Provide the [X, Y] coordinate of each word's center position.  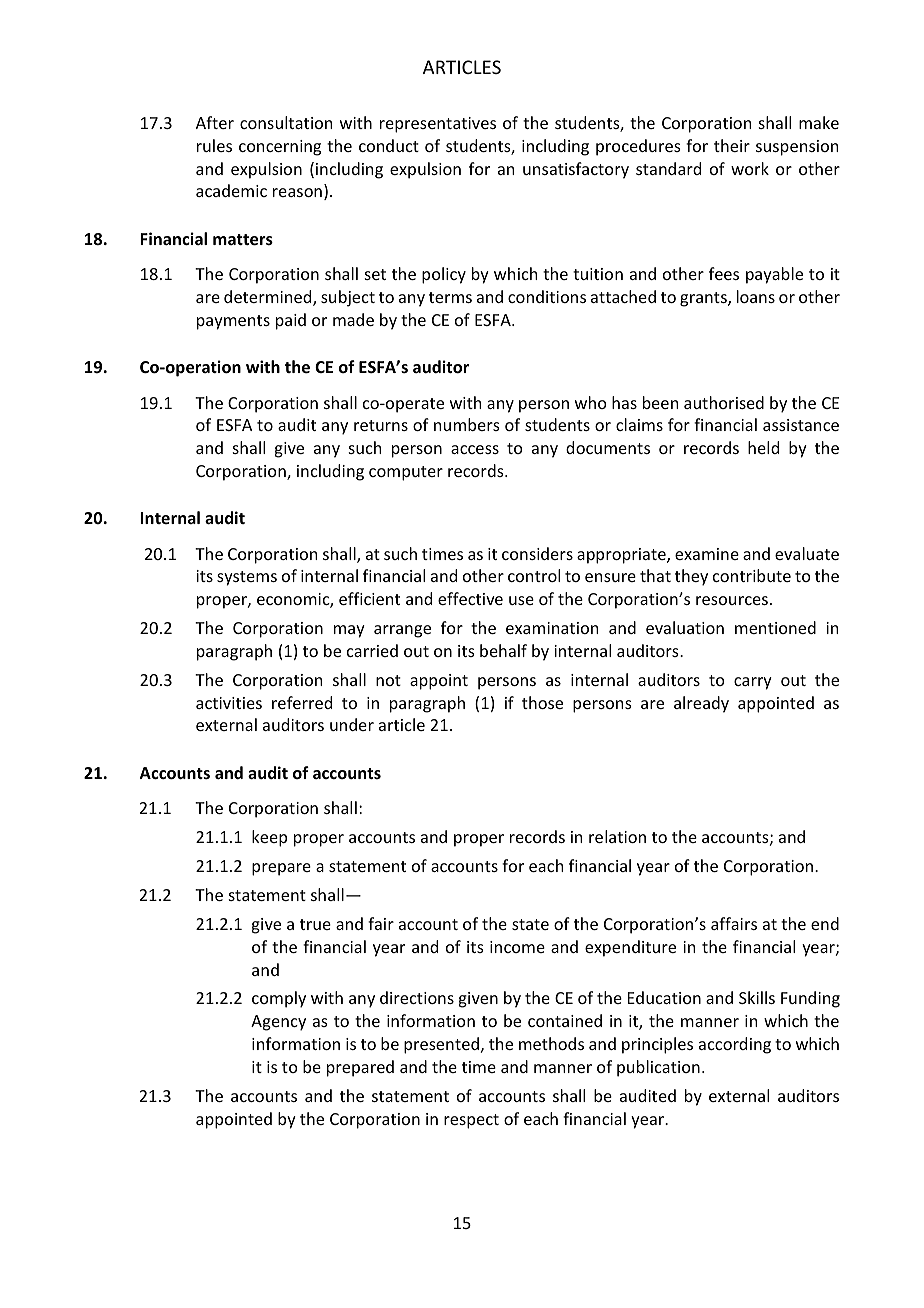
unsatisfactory [576, 170]
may [349, 631]
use [521, 600]
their [732, 145]
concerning [280, 148]
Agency [278, 1023]
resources [732, 600]
